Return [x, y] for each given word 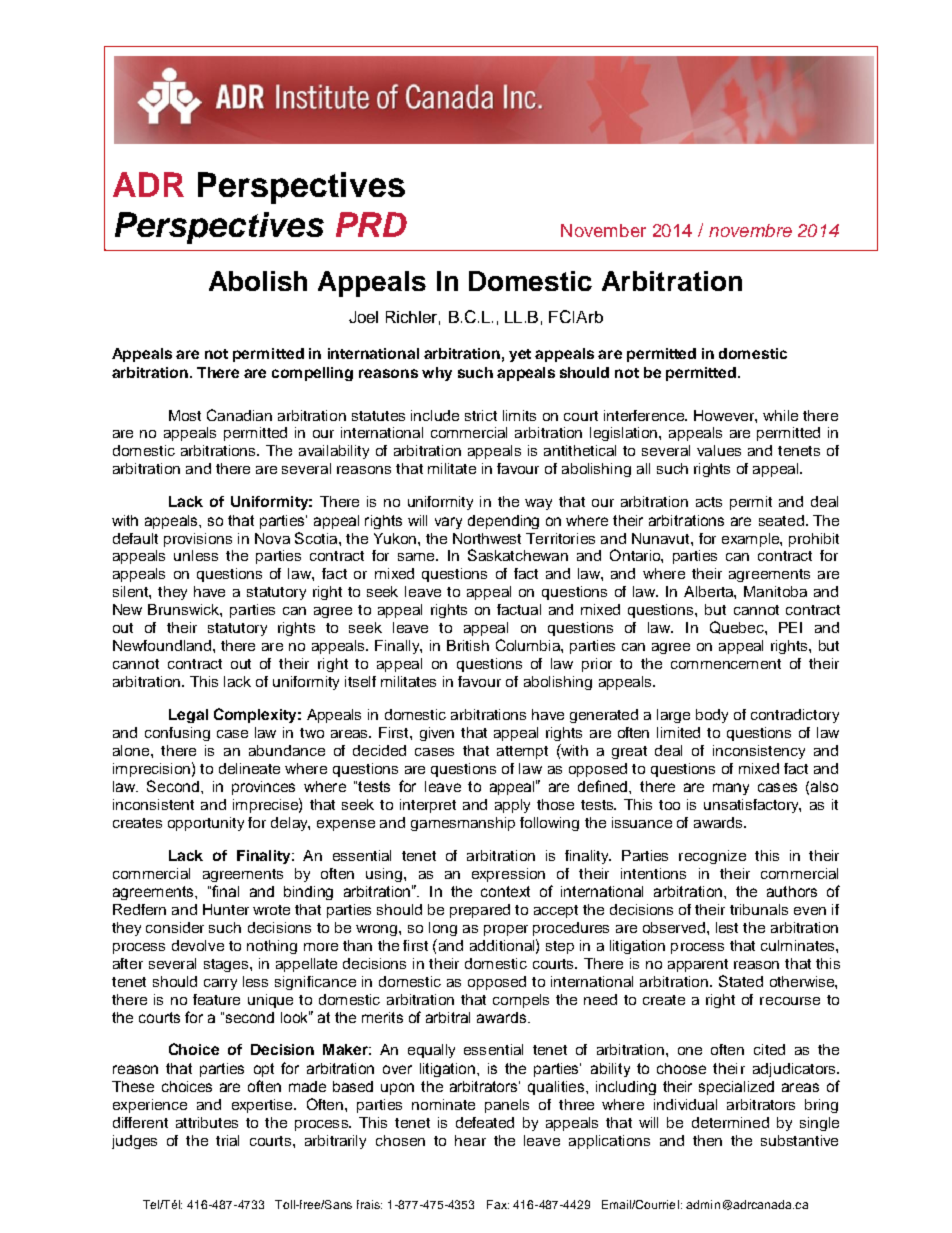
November [603, 230]
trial [227, 1140]
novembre [750, 230]
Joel [363, 317]
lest [727, 927]
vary [448, 523]
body [712, 716]
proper [506, 930]
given [437, 734]
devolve [198, 945]
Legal [188, 716]
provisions [198, 540]
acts [709, 502]
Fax [498, 1204]
